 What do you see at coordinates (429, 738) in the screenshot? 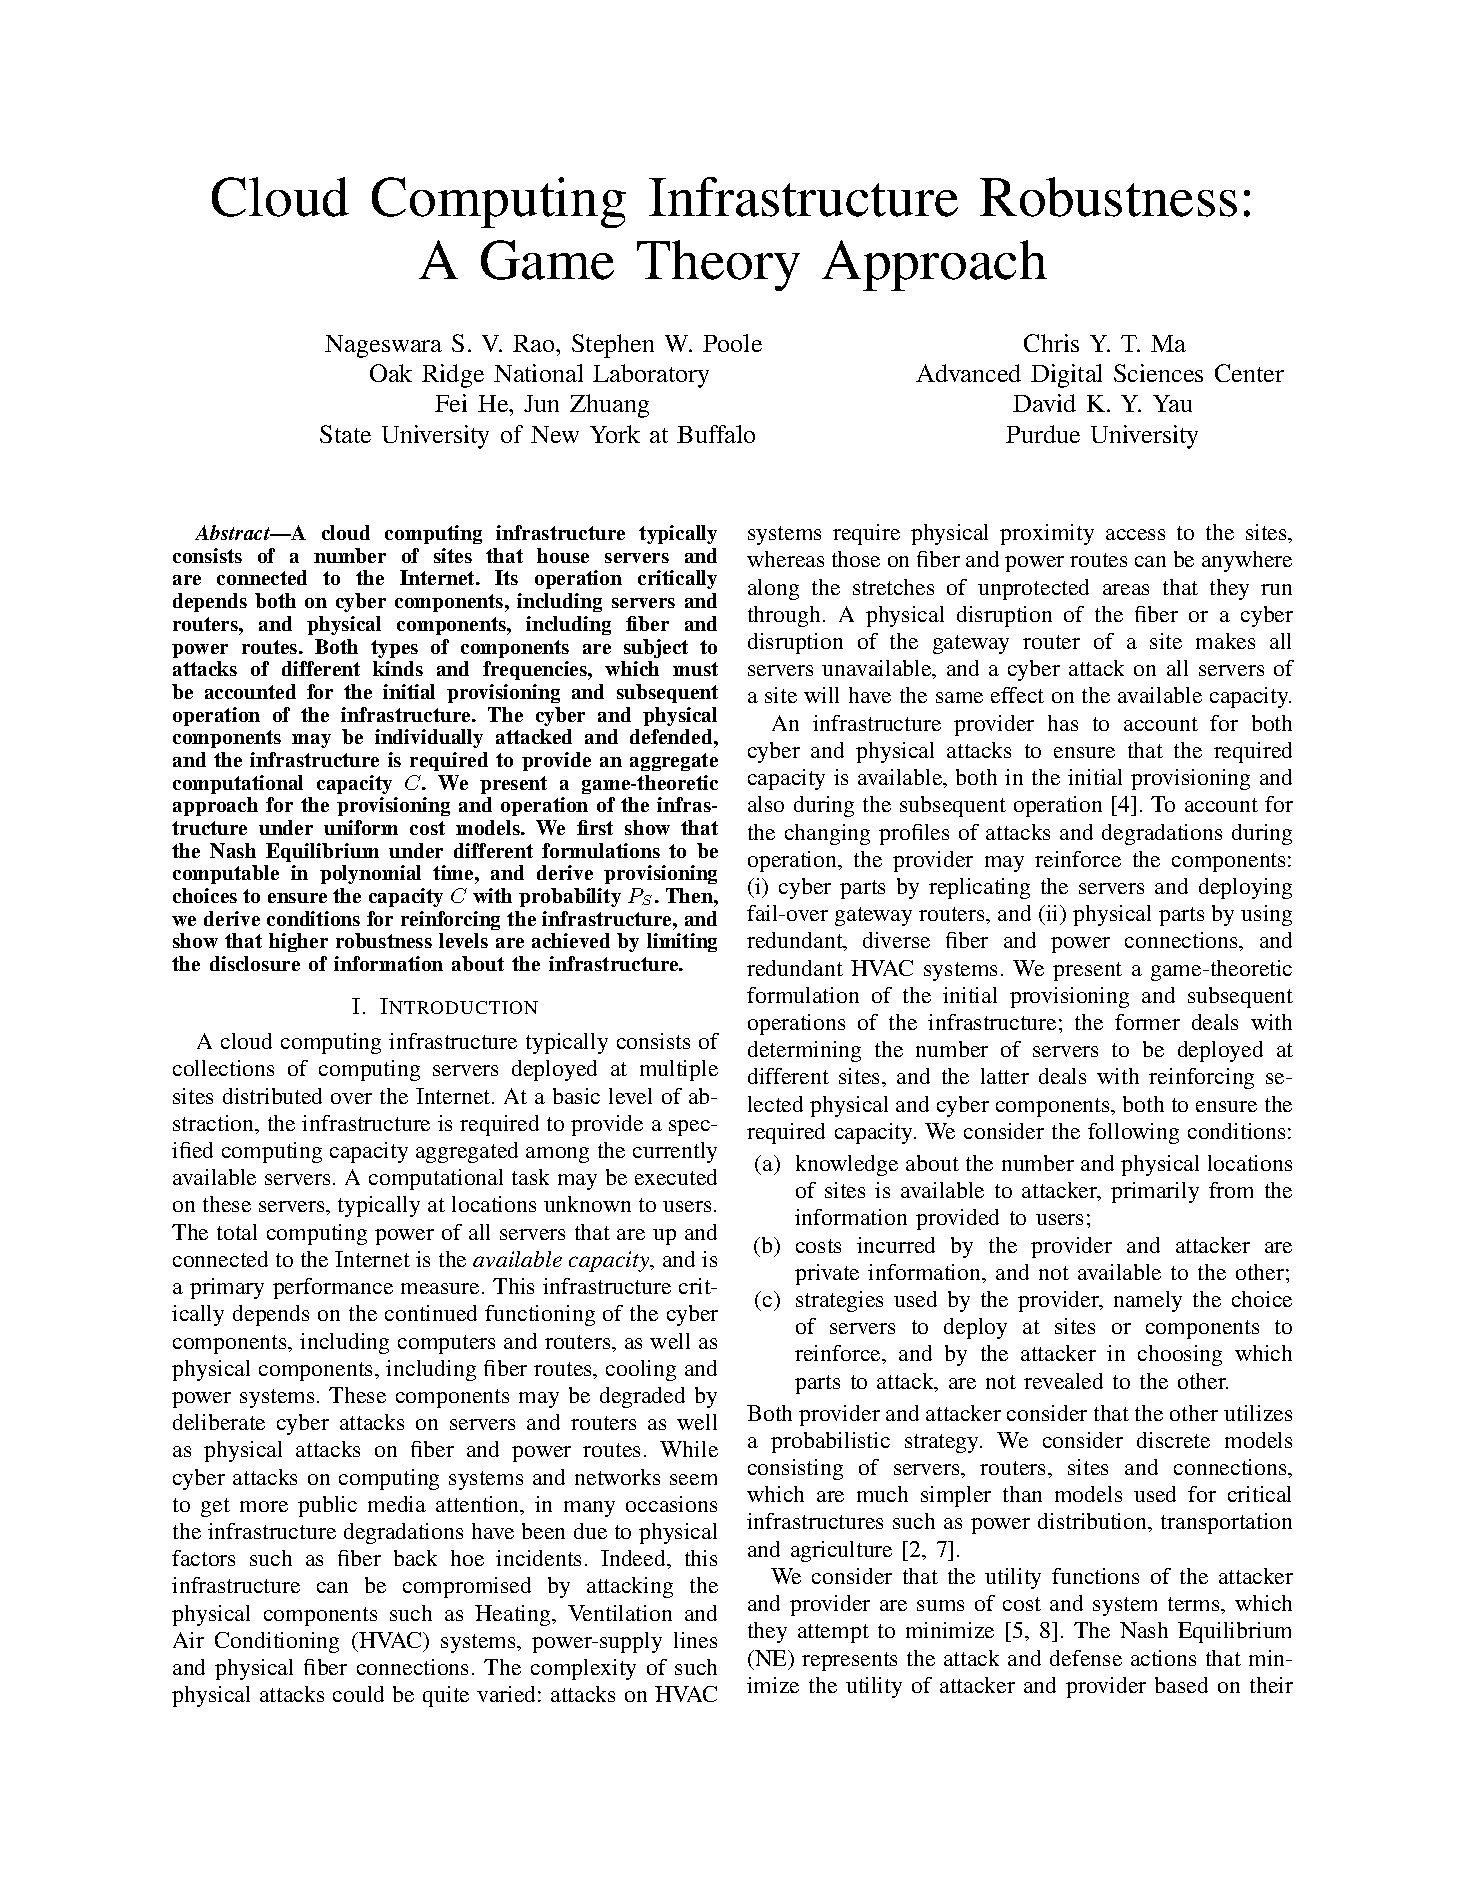
I see `individually` at bounding box center [429, 738].
